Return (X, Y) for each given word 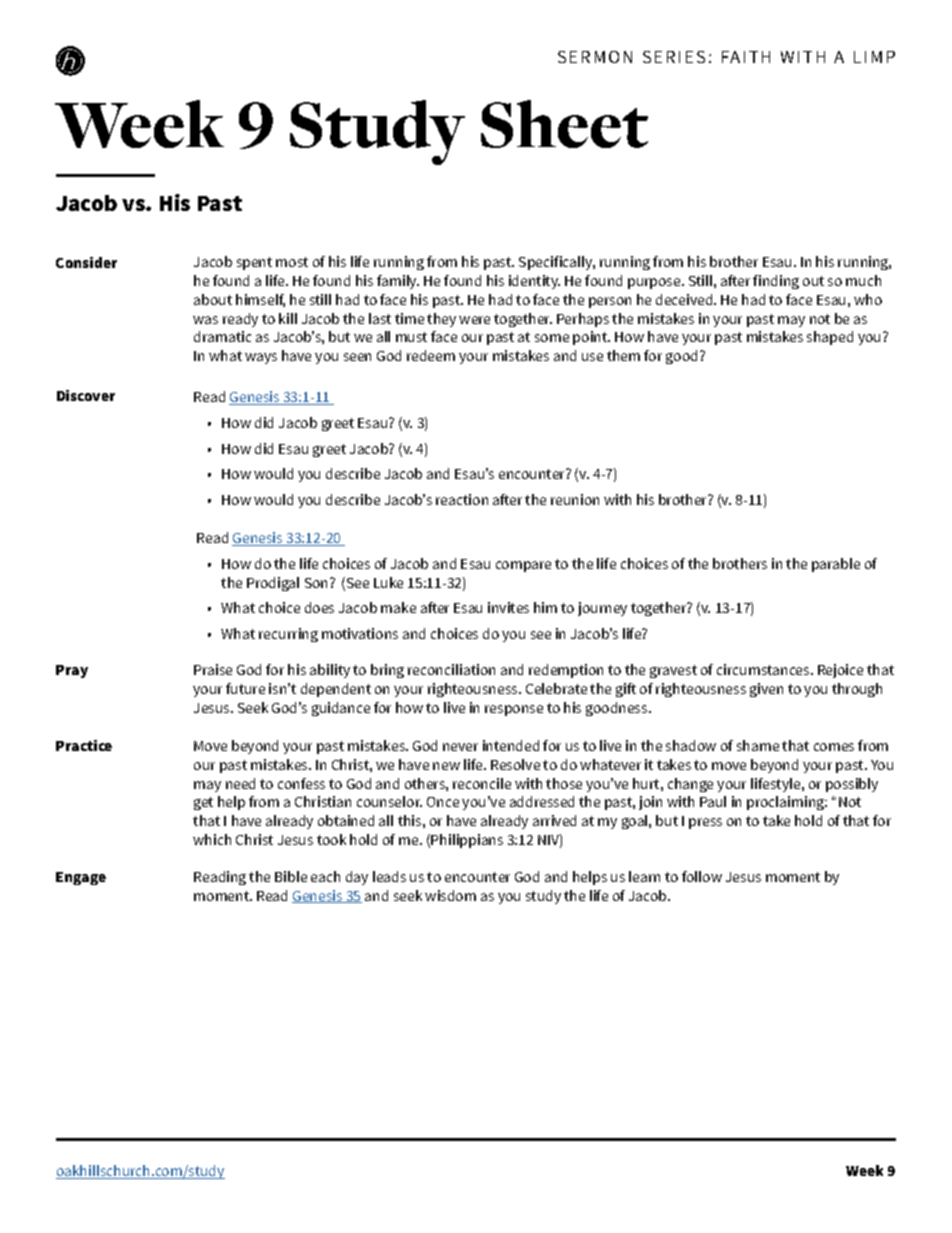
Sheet (564, 124)
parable (836, 565)
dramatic (222, 336)
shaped (830, 338)
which (212, 839)
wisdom (450, 895)
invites (508, 607)
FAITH (746, 57)
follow (702, 876)
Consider (86, 262)
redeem (431, 355)
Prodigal (273, 584)
